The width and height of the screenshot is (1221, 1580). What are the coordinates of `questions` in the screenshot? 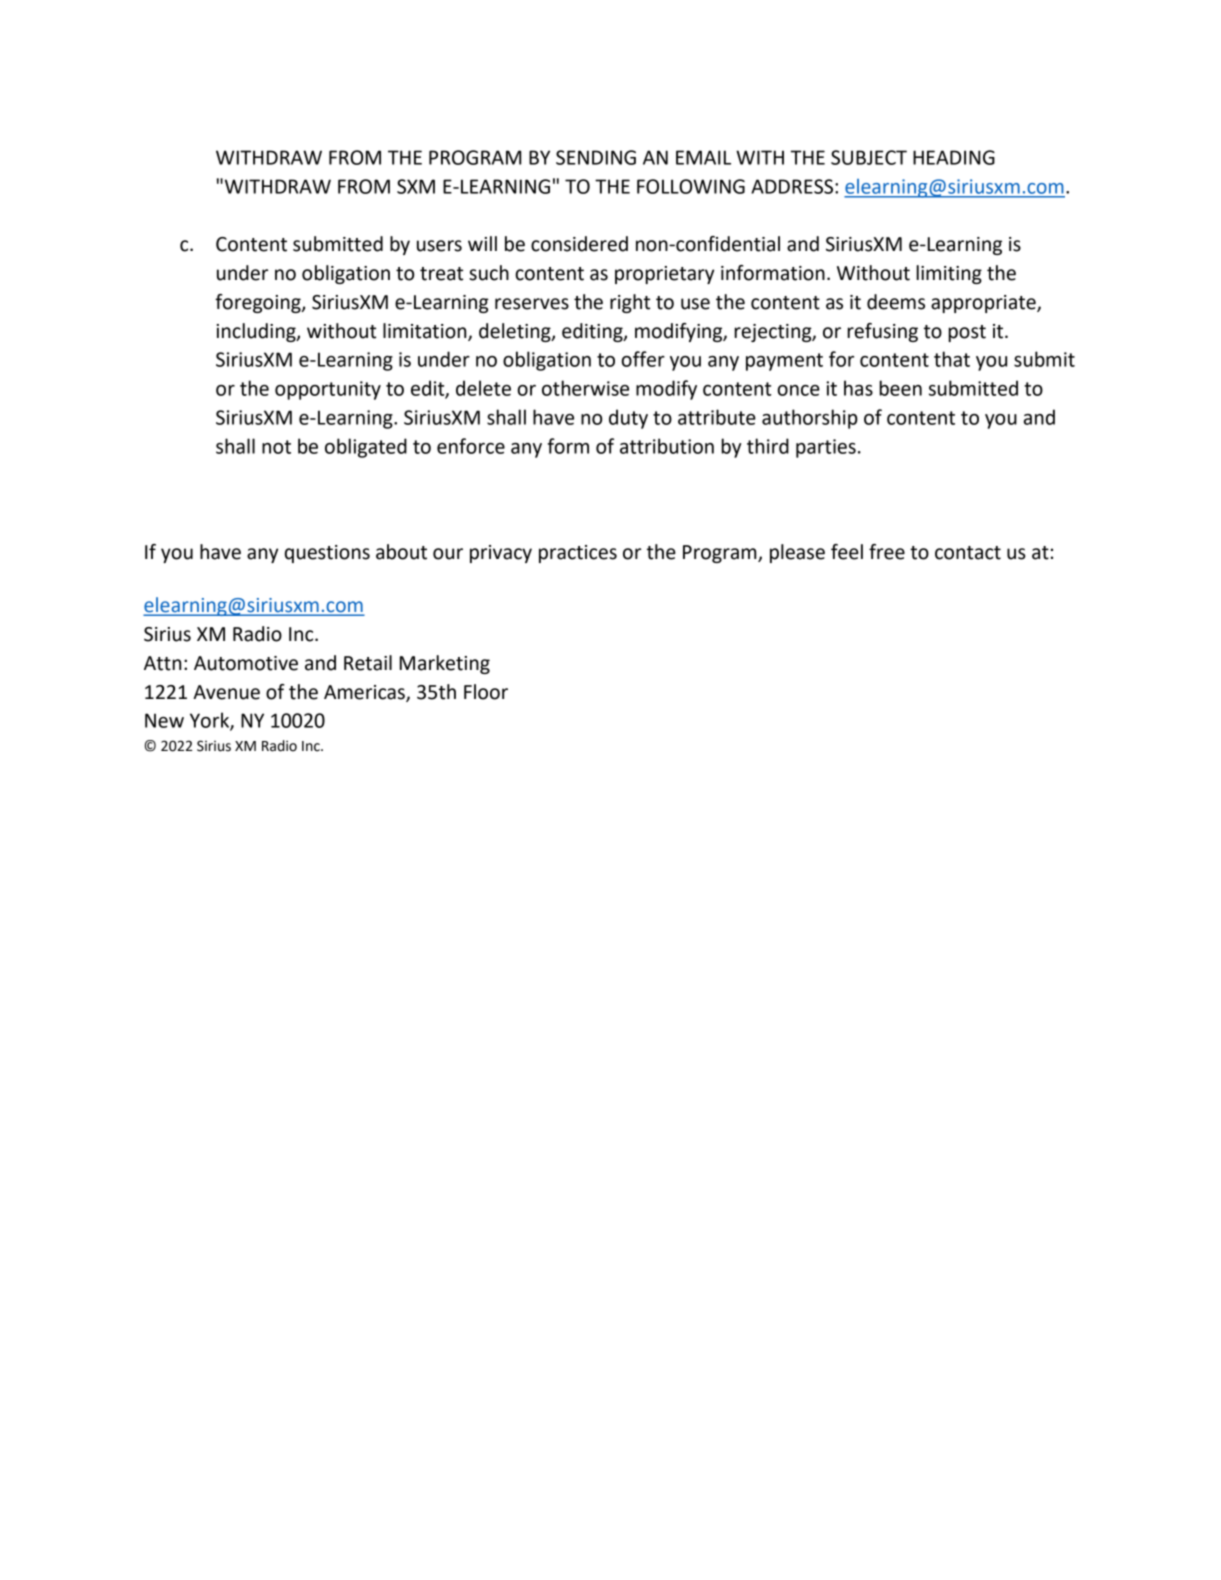 It's located at (327, 554).
